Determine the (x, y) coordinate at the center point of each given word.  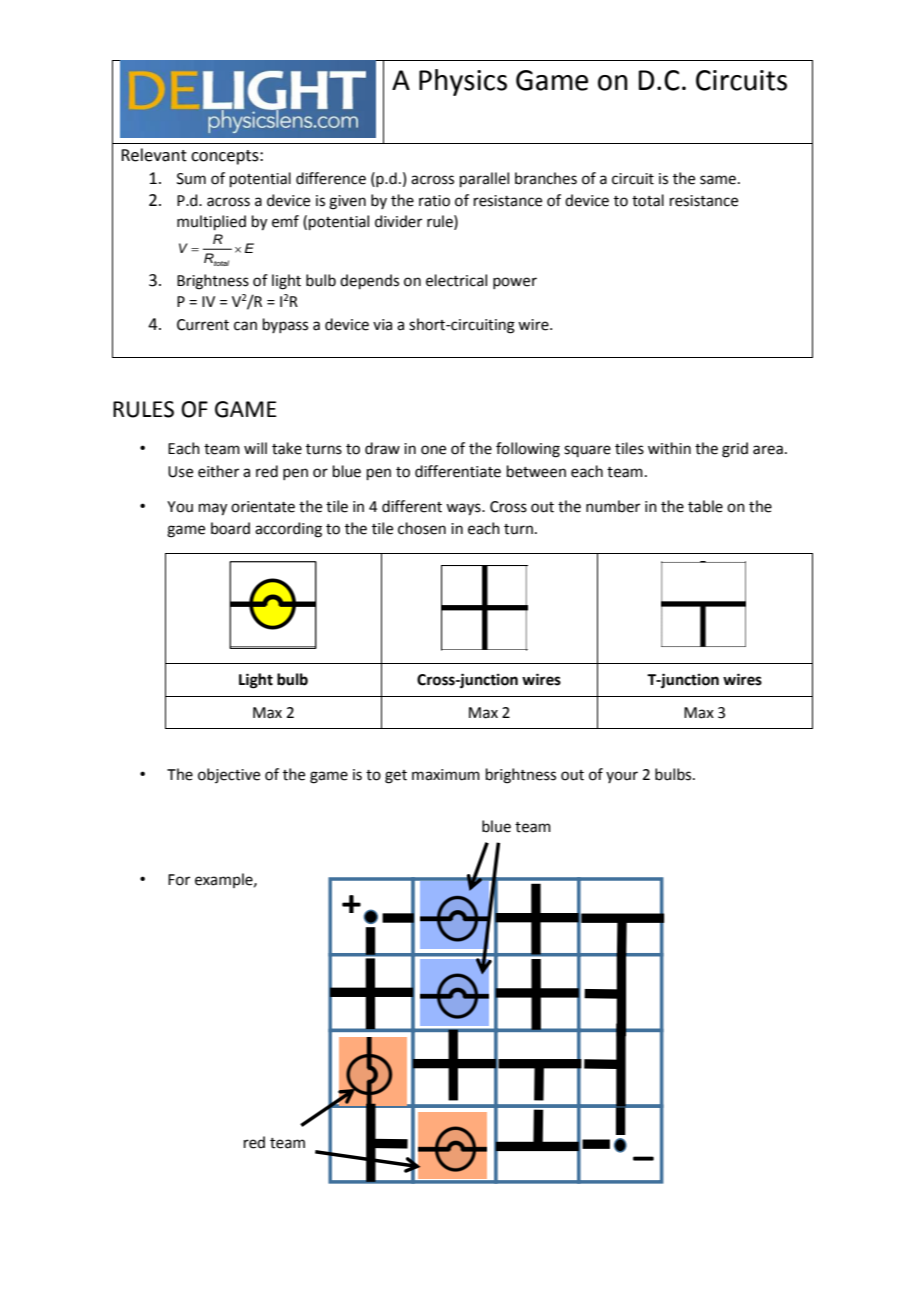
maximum (446, 775)
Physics (463, 82)
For (179, 880)
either (218, 471)
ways (464, 509)
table (705, 506)
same (718, 180)
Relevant (154, 155)
